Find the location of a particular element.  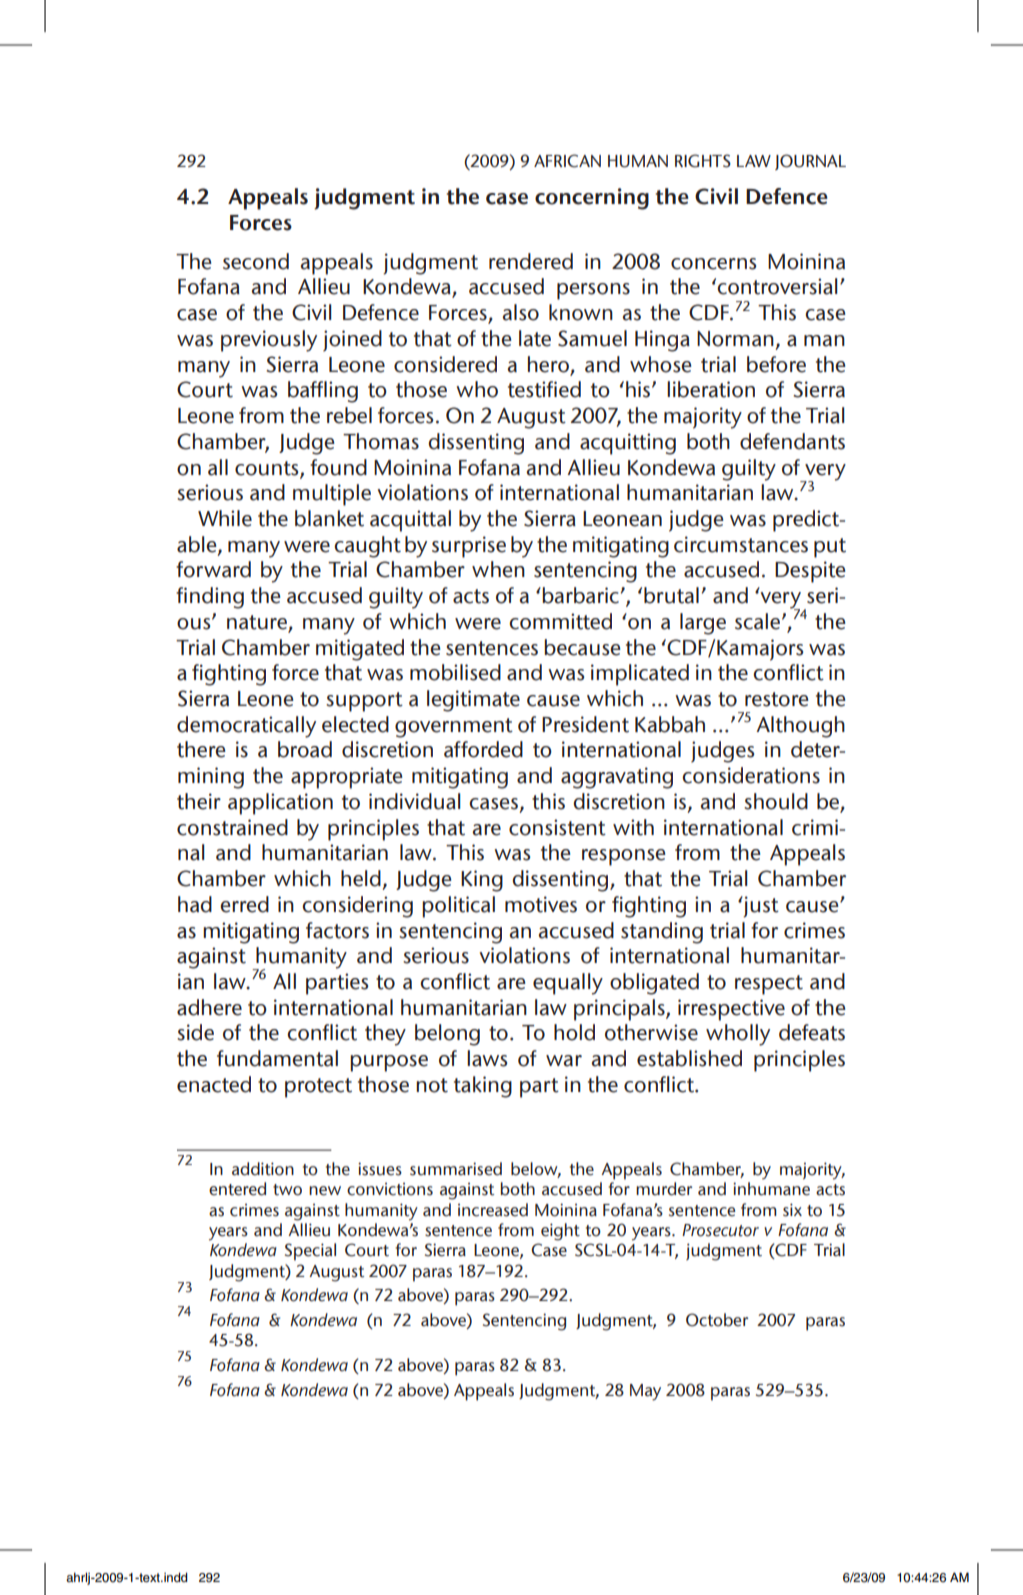

AFRICAN is located at coordinates (567, 161).
